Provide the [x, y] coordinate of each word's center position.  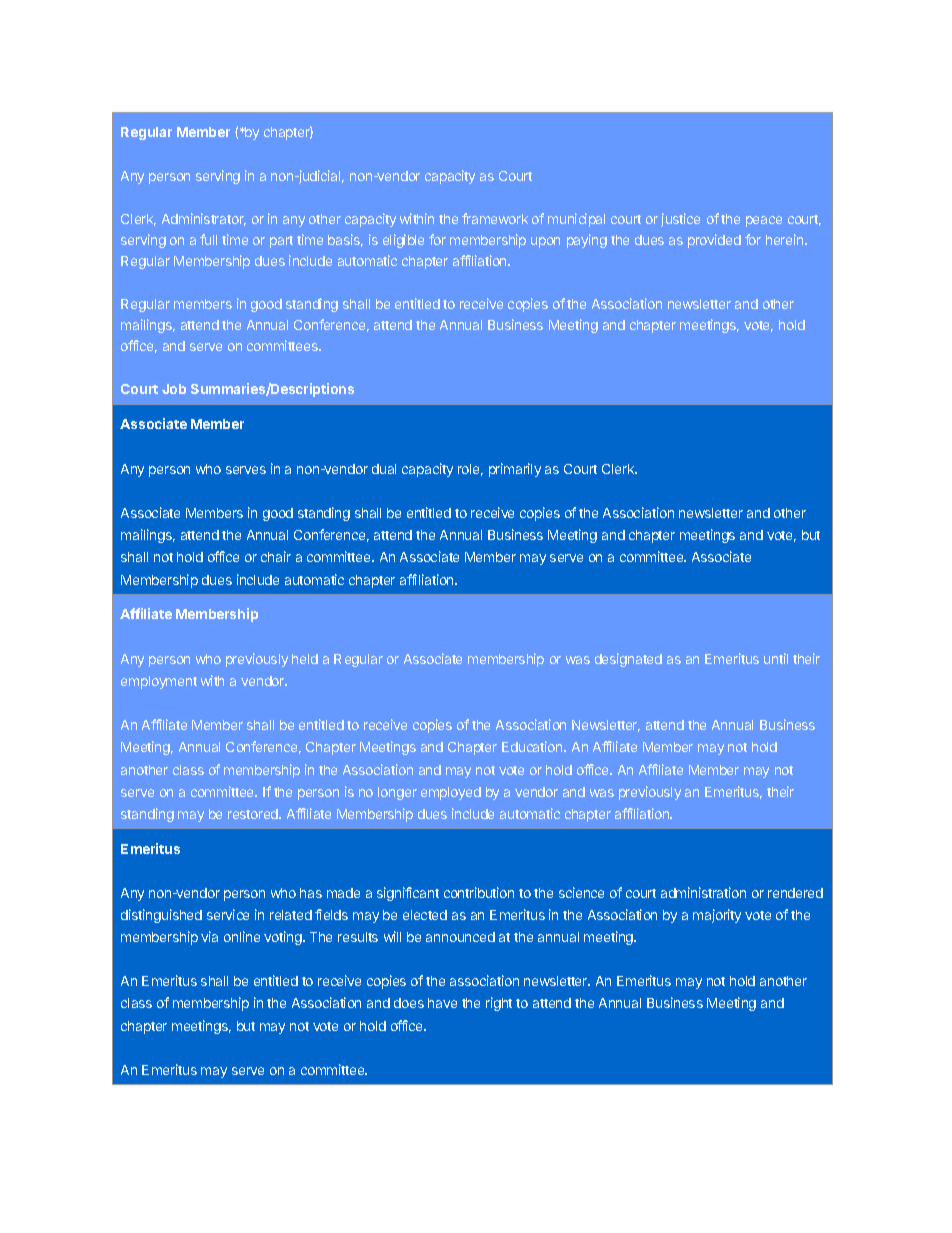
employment [159, 682]
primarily [515, 470]
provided [714, 241]
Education [533, 746]
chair [276, 556]
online [242, 936]
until [776, 658]
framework [495, 218]
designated [628, 660]
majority [717, 916]
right [499, 1004]
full [208, 239]
